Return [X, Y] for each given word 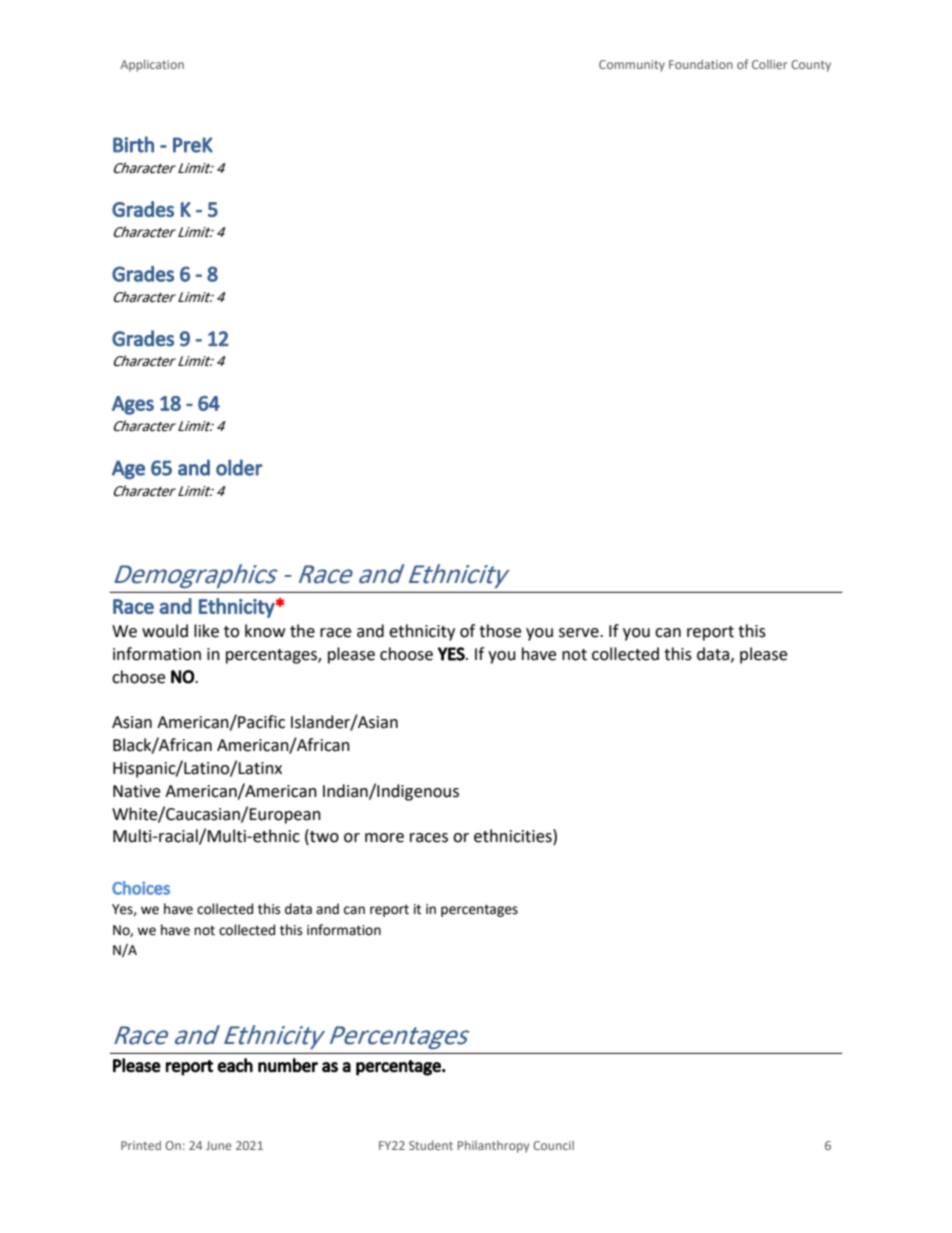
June [219, 1145]
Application [152, 65]
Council [553, 1145]
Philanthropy [493, 1146]
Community [632, 66]
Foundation [701, 64]
